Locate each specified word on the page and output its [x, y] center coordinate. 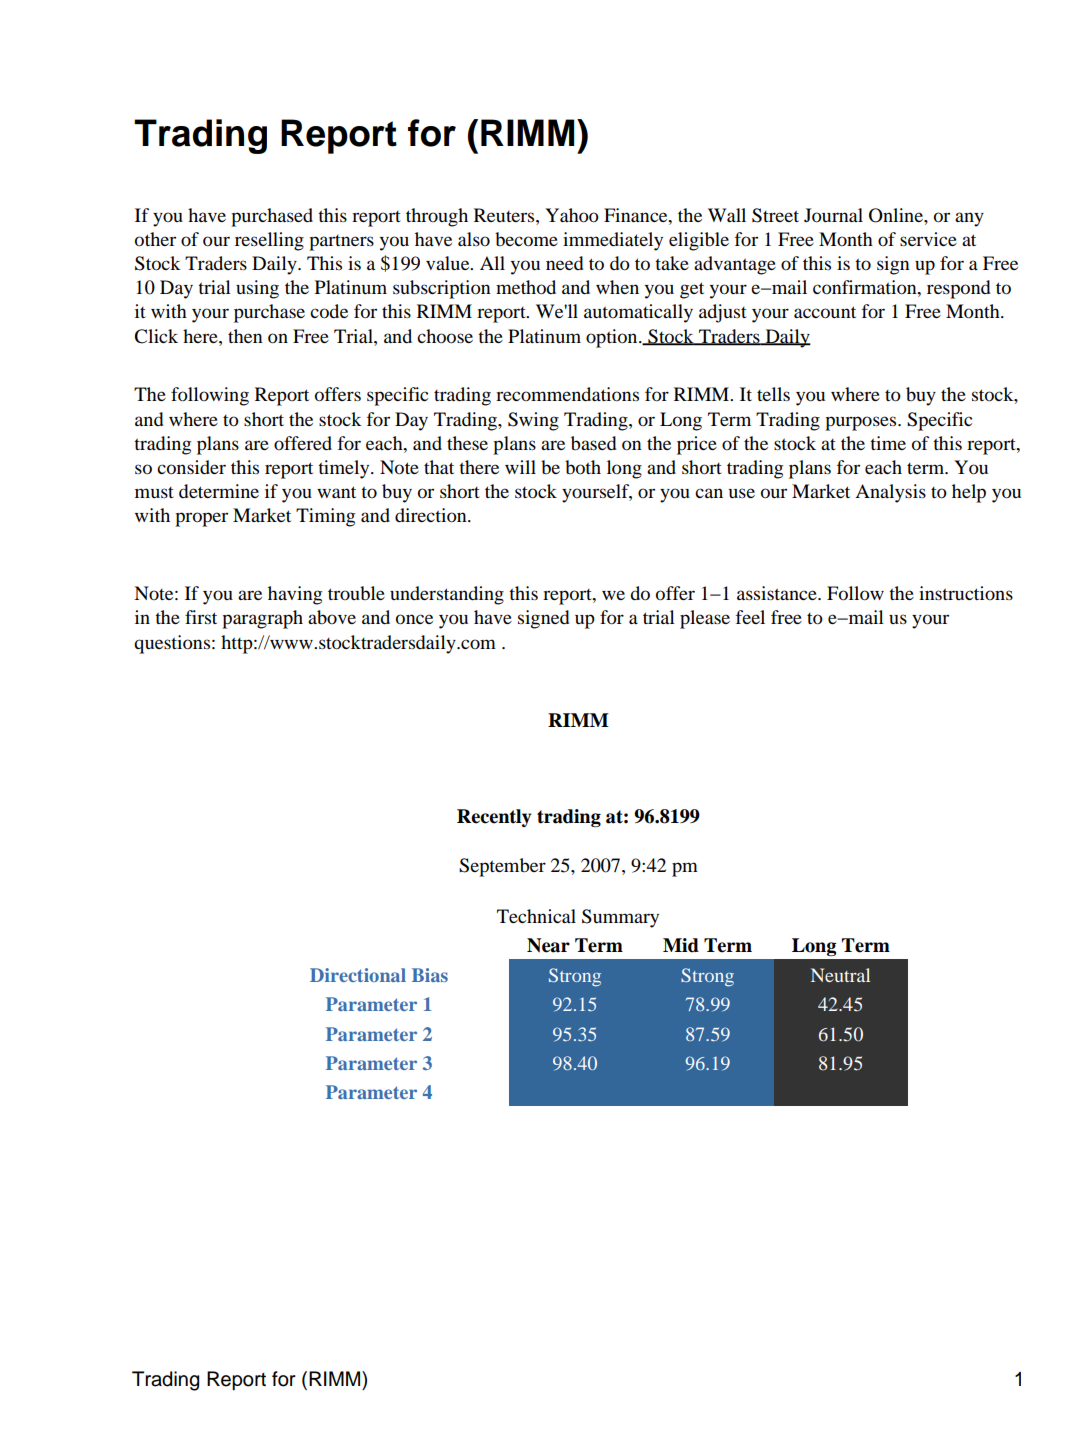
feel [750, 617]
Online [897, 215]
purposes [862, 423]
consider [191, 467]
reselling [269, 241]
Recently [494, 818]
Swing [533, 421]
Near [548, 945]
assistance [778, 593]
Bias [430, 975]
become [526, 239]
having [295, 595]
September [502, 867]
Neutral [840, 975]
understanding [447, 595]
